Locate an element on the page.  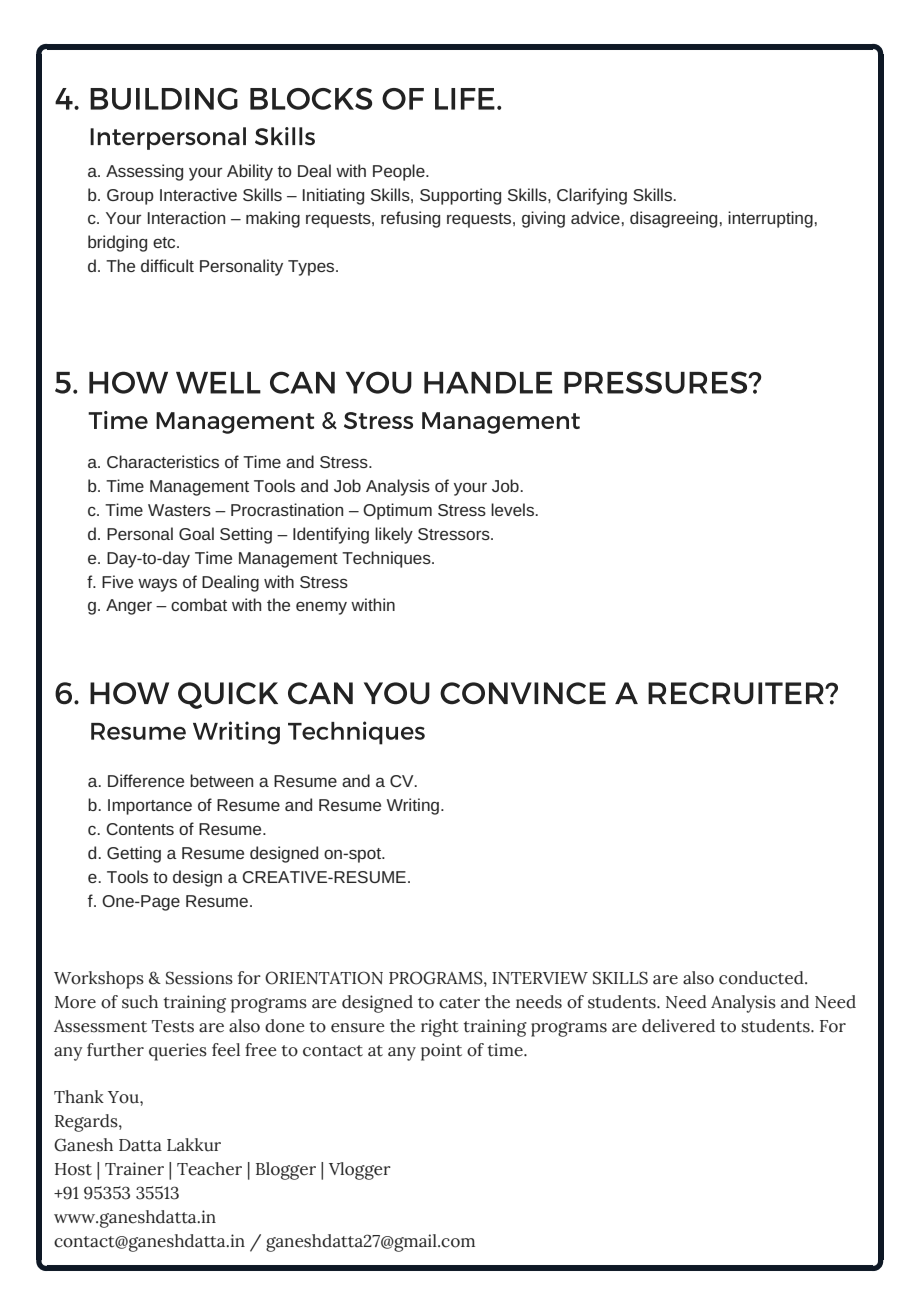
BUILDING is located at coordinates (164, 99).
